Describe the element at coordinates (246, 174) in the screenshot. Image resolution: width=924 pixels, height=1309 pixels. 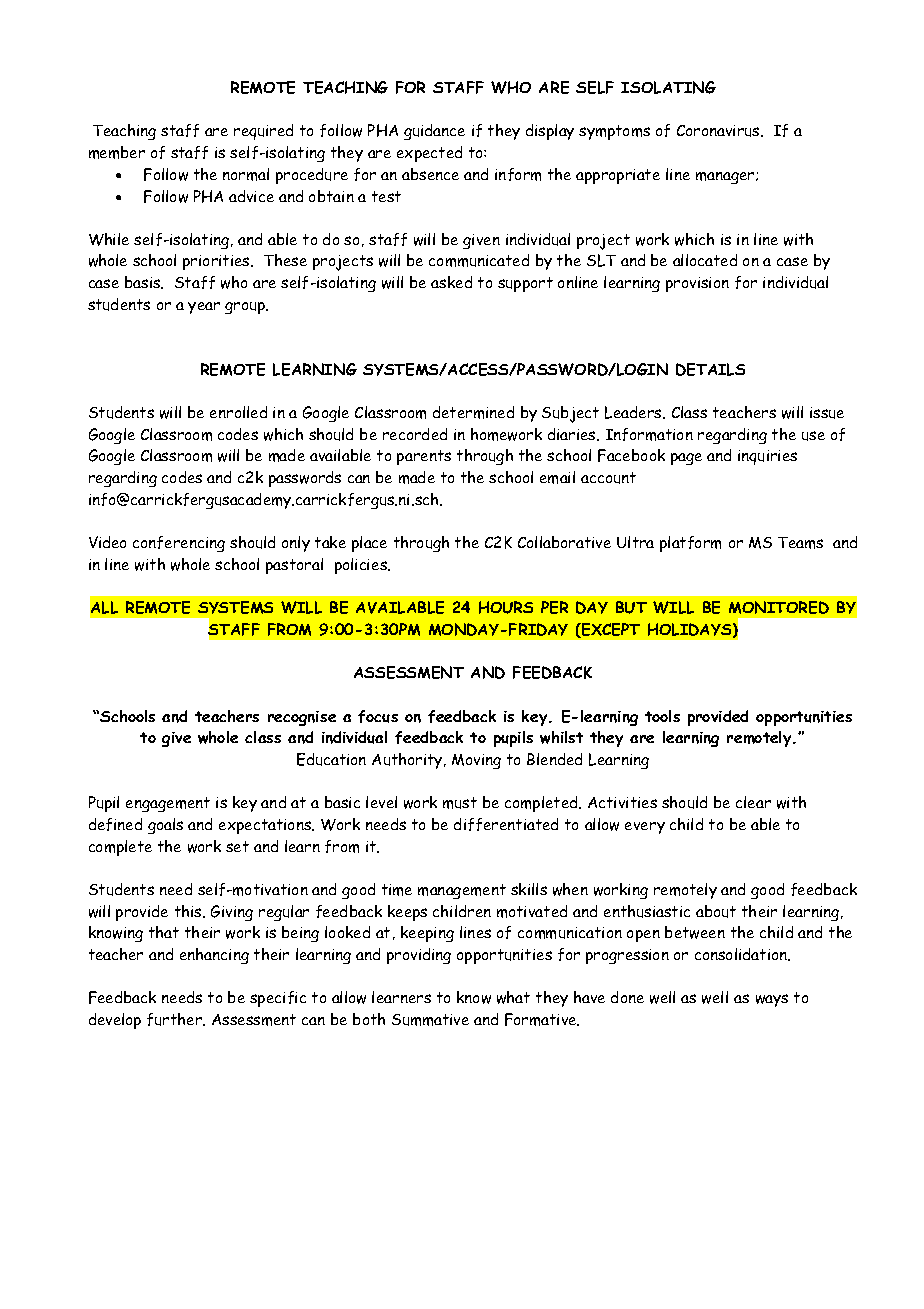
I see `normal` at that location.
